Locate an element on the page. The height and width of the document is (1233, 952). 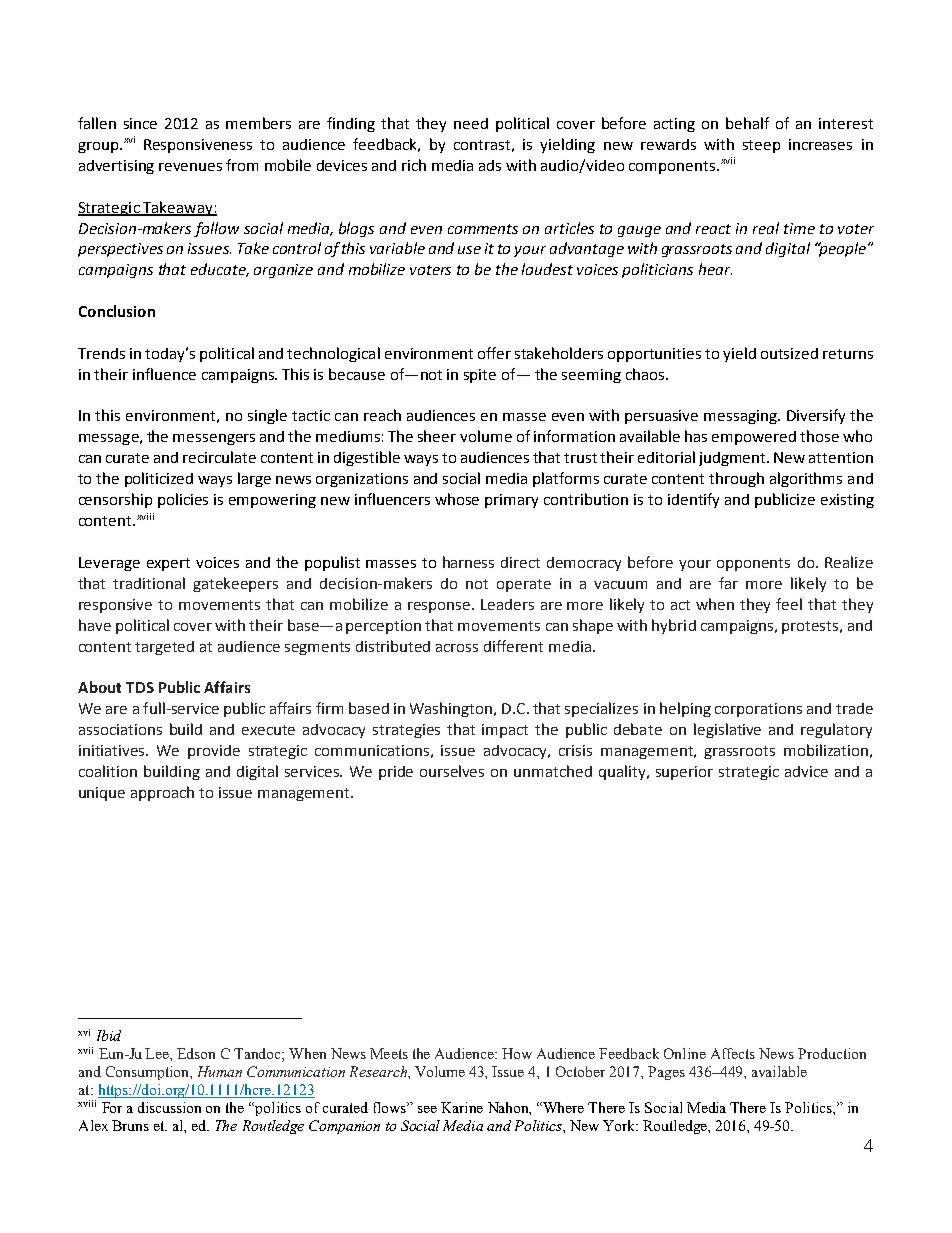
How is located at coordinates (517, 1053).
